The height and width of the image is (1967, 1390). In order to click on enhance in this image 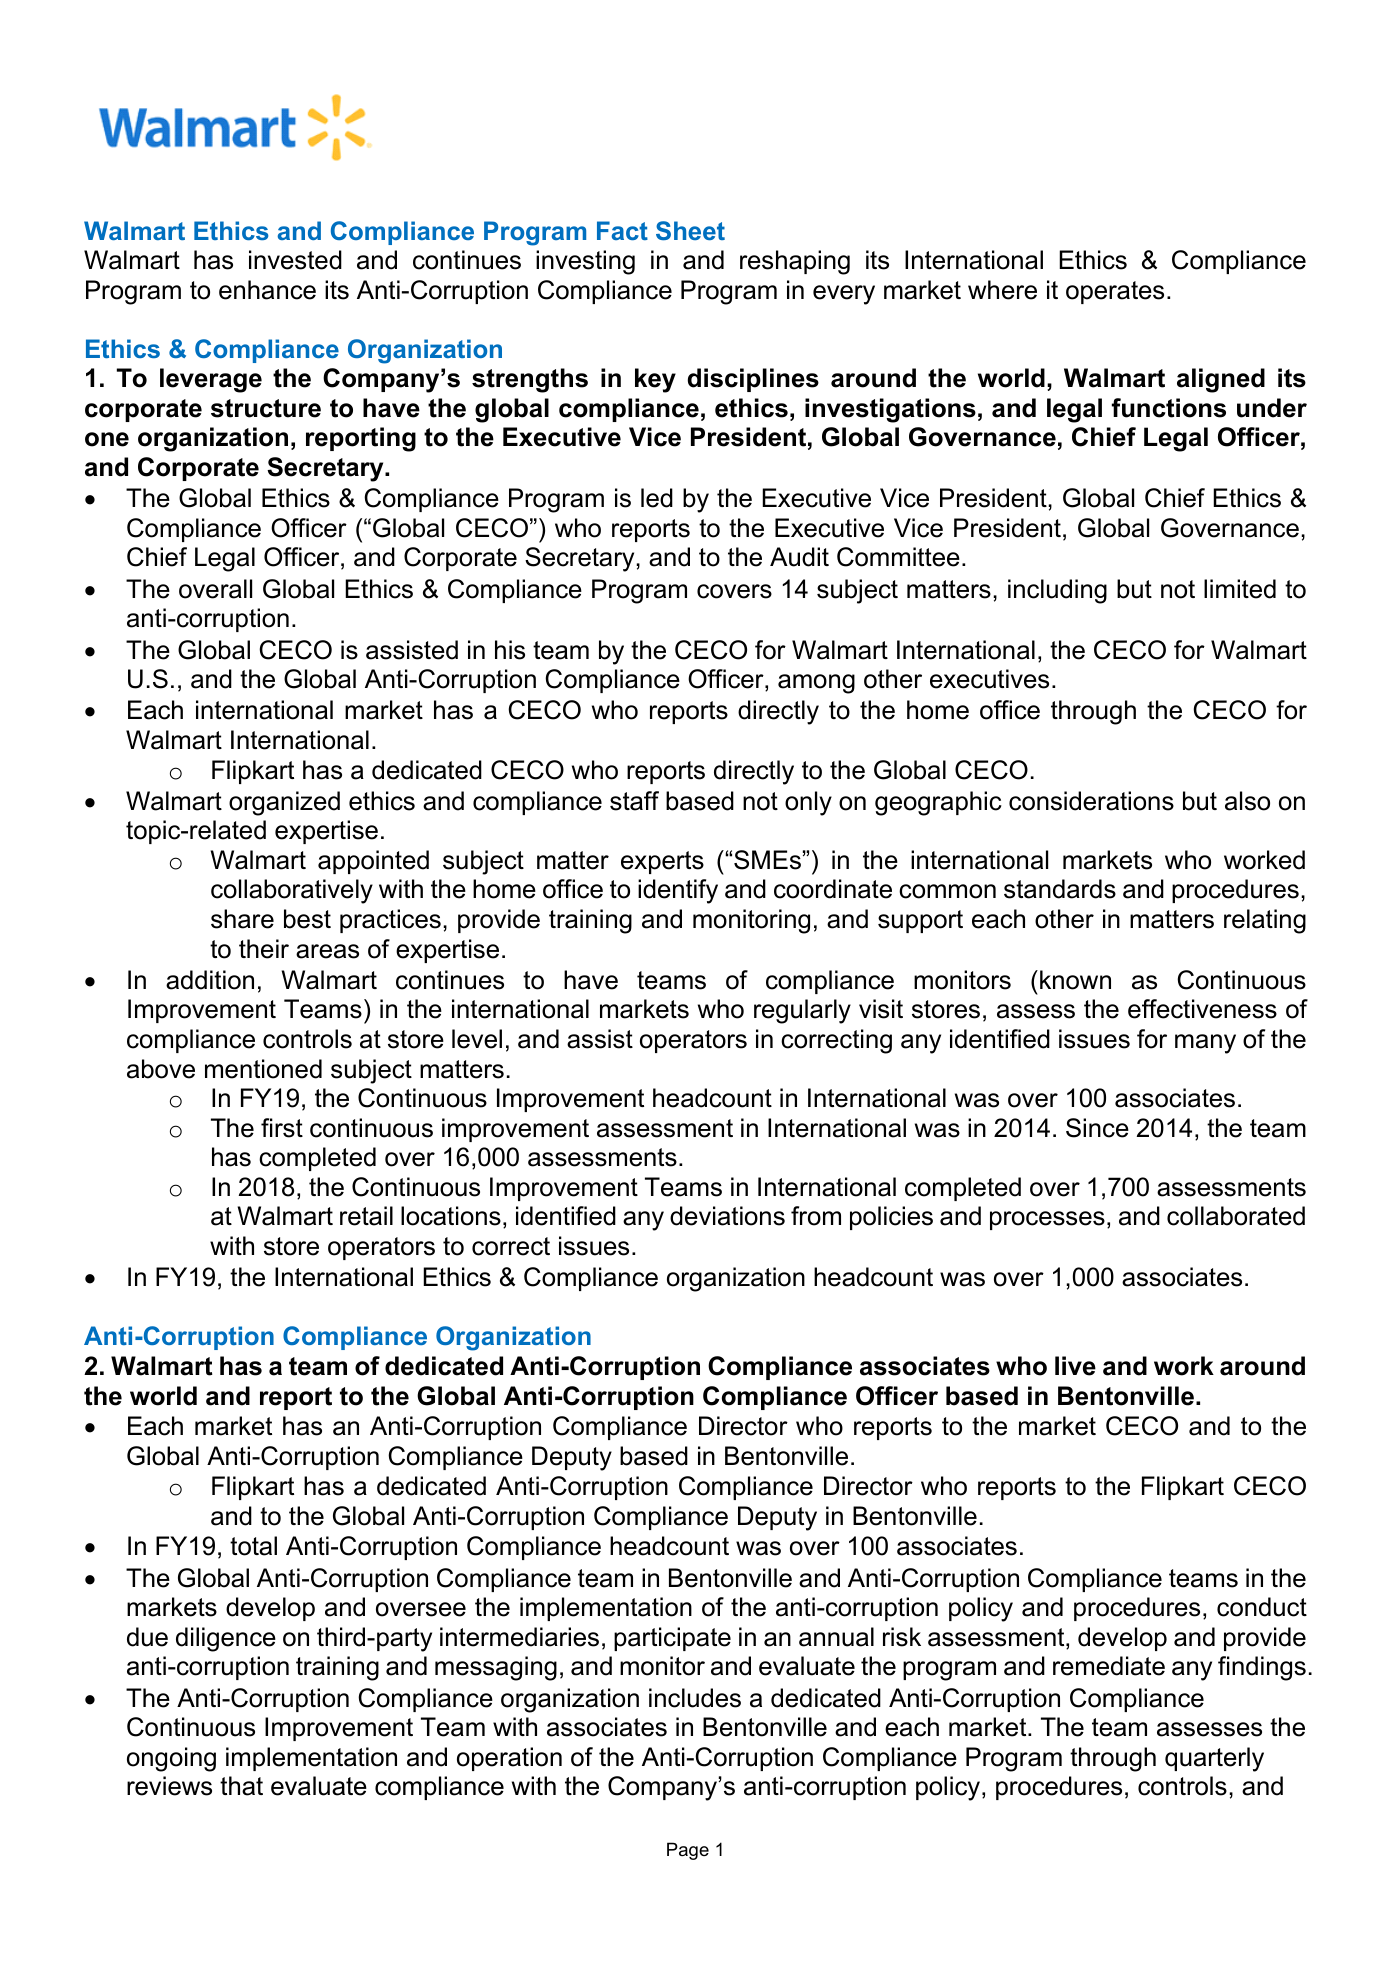, I will do `click(267, 290)`.
